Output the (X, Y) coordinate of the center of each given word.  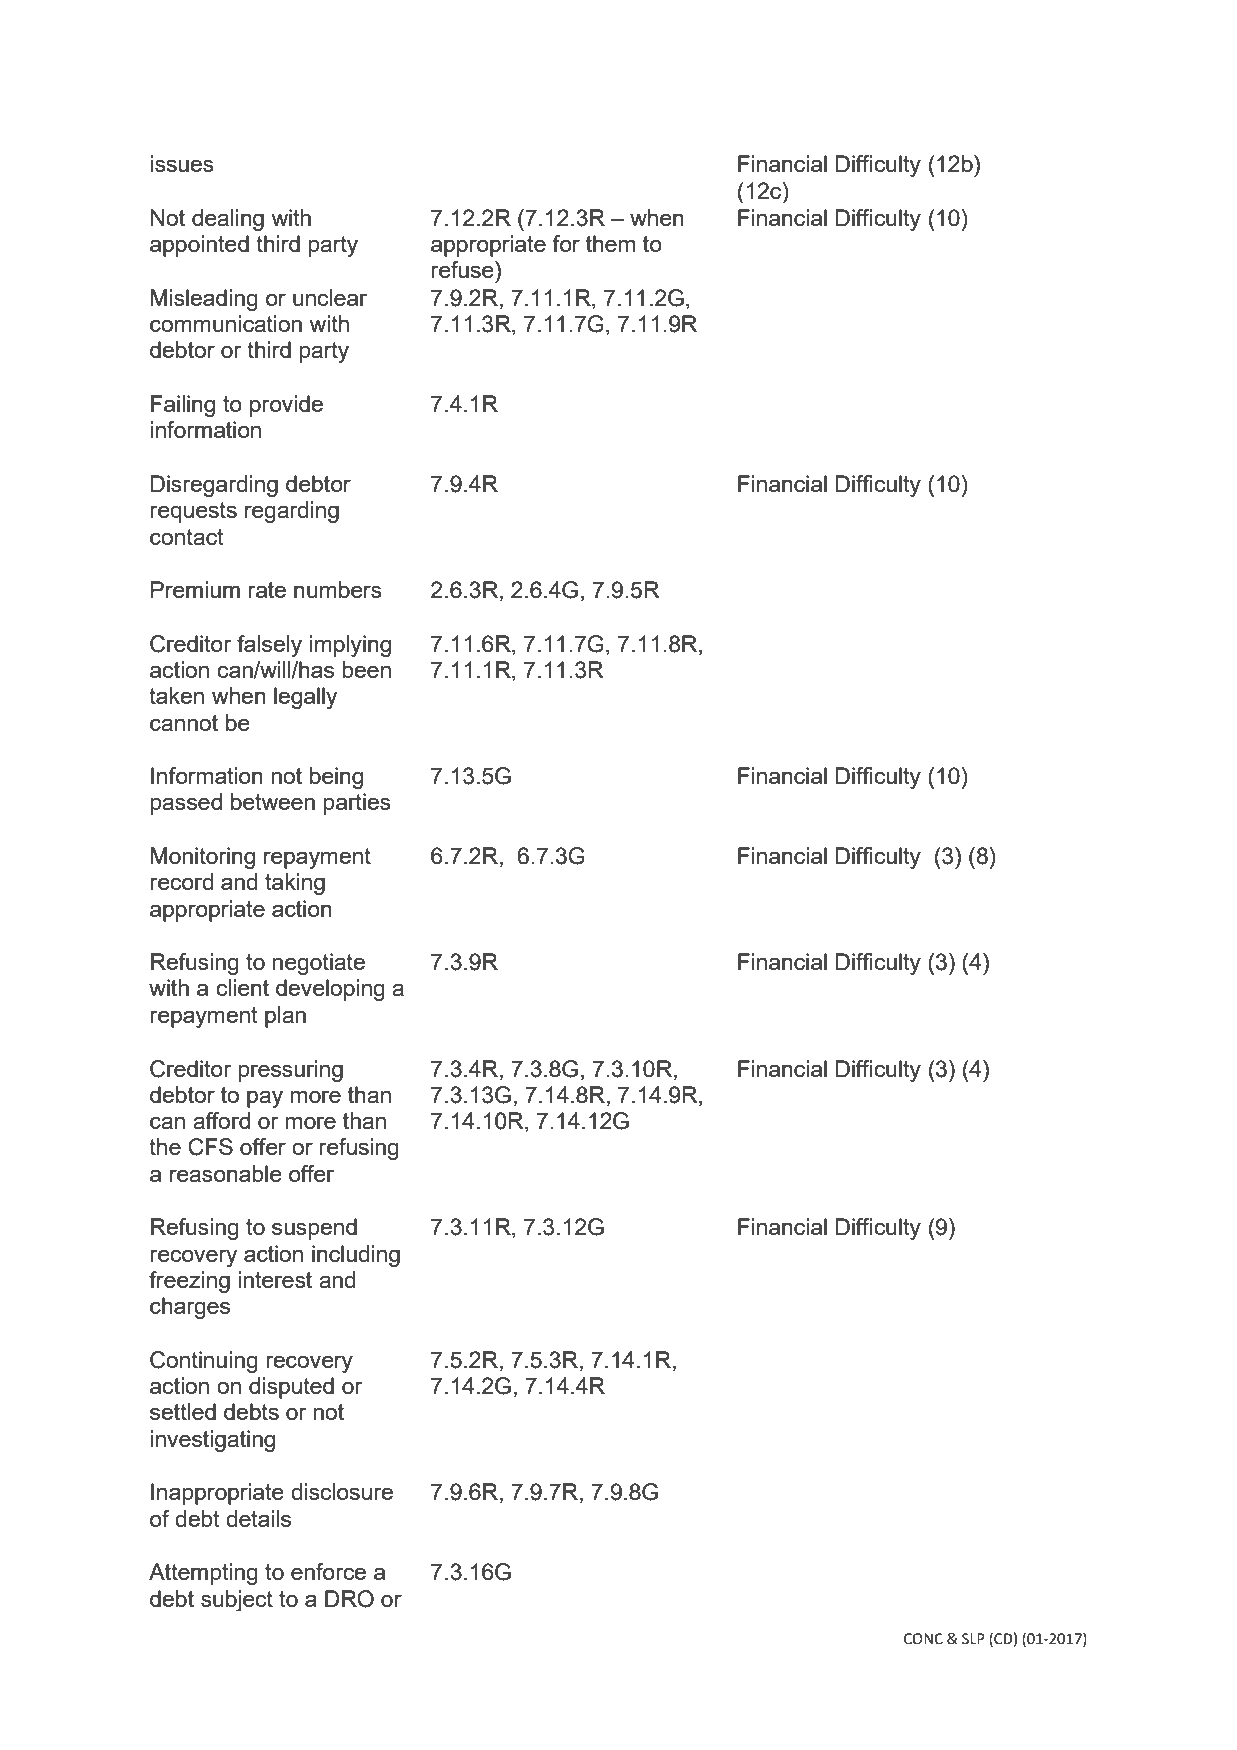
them (610, 243)
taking (295, 884)
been (366, 669)
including (356, 1256)
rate (267, 590)
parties (357, 804)
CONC (923, 1639)
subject (237, 1601)
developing (330, 990)
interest (275, 1279)
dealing (228, 220)
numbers (338, 589)
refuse (463, 269)
